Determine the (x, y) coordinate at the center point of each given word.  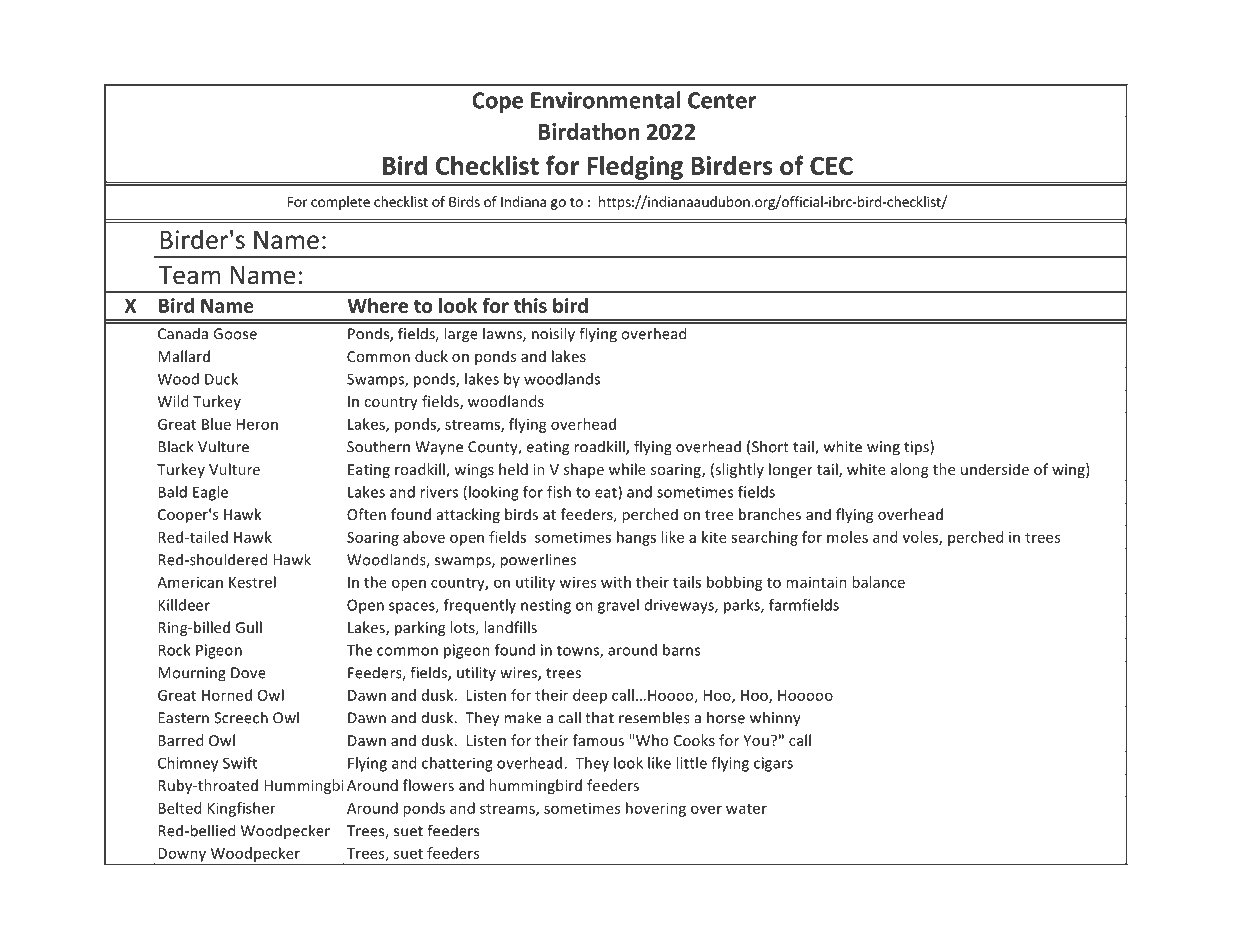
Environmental (606, 100)
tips (917, 448)
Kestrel (252, 582)
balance (878, 582)
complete (340, 203)
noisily (553, 334)
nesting (546, 606)
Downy (182, 856)
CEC (831, 165)
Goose (235, 334)
